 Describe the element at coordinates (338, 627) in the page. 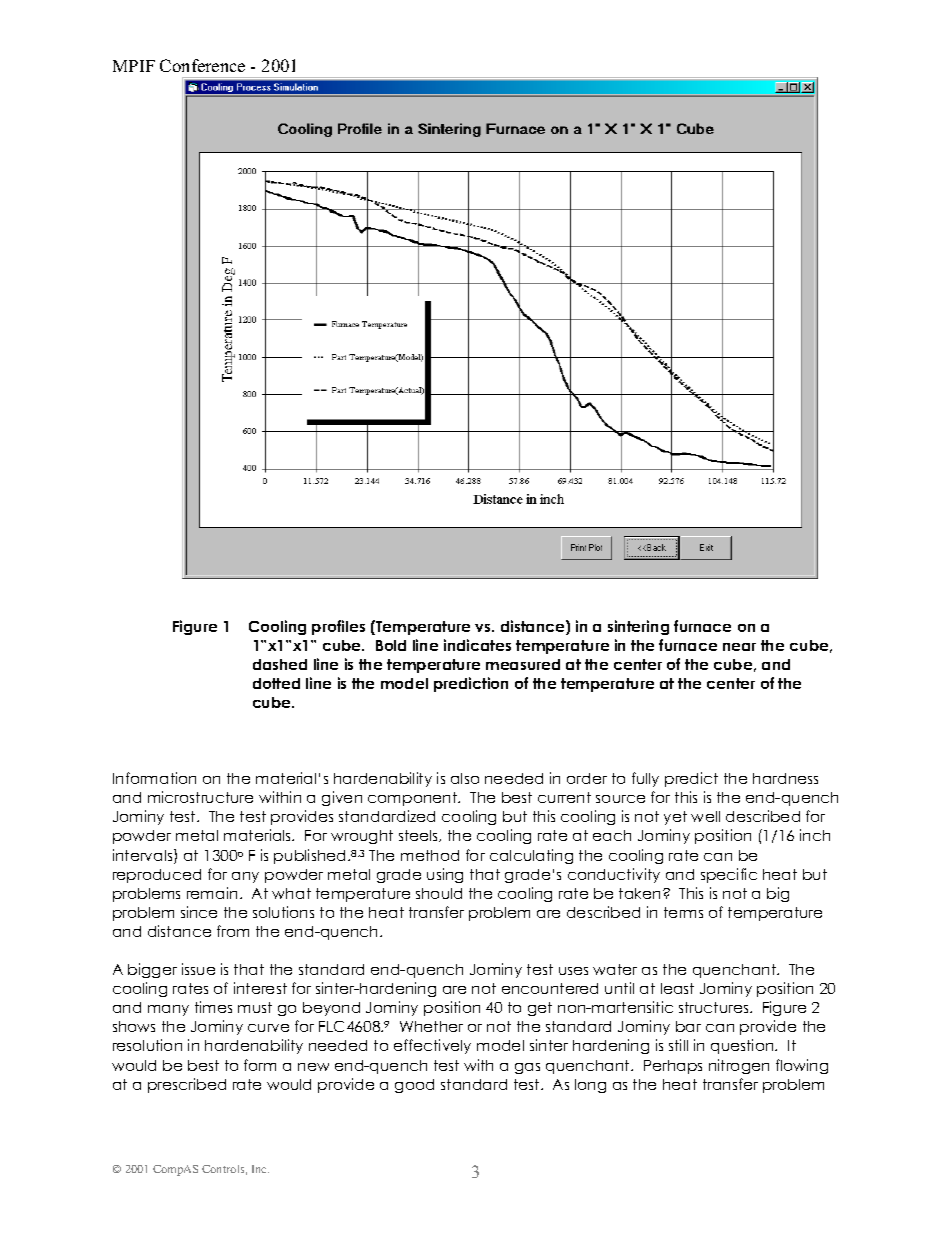

I see `profiles` at that location.
